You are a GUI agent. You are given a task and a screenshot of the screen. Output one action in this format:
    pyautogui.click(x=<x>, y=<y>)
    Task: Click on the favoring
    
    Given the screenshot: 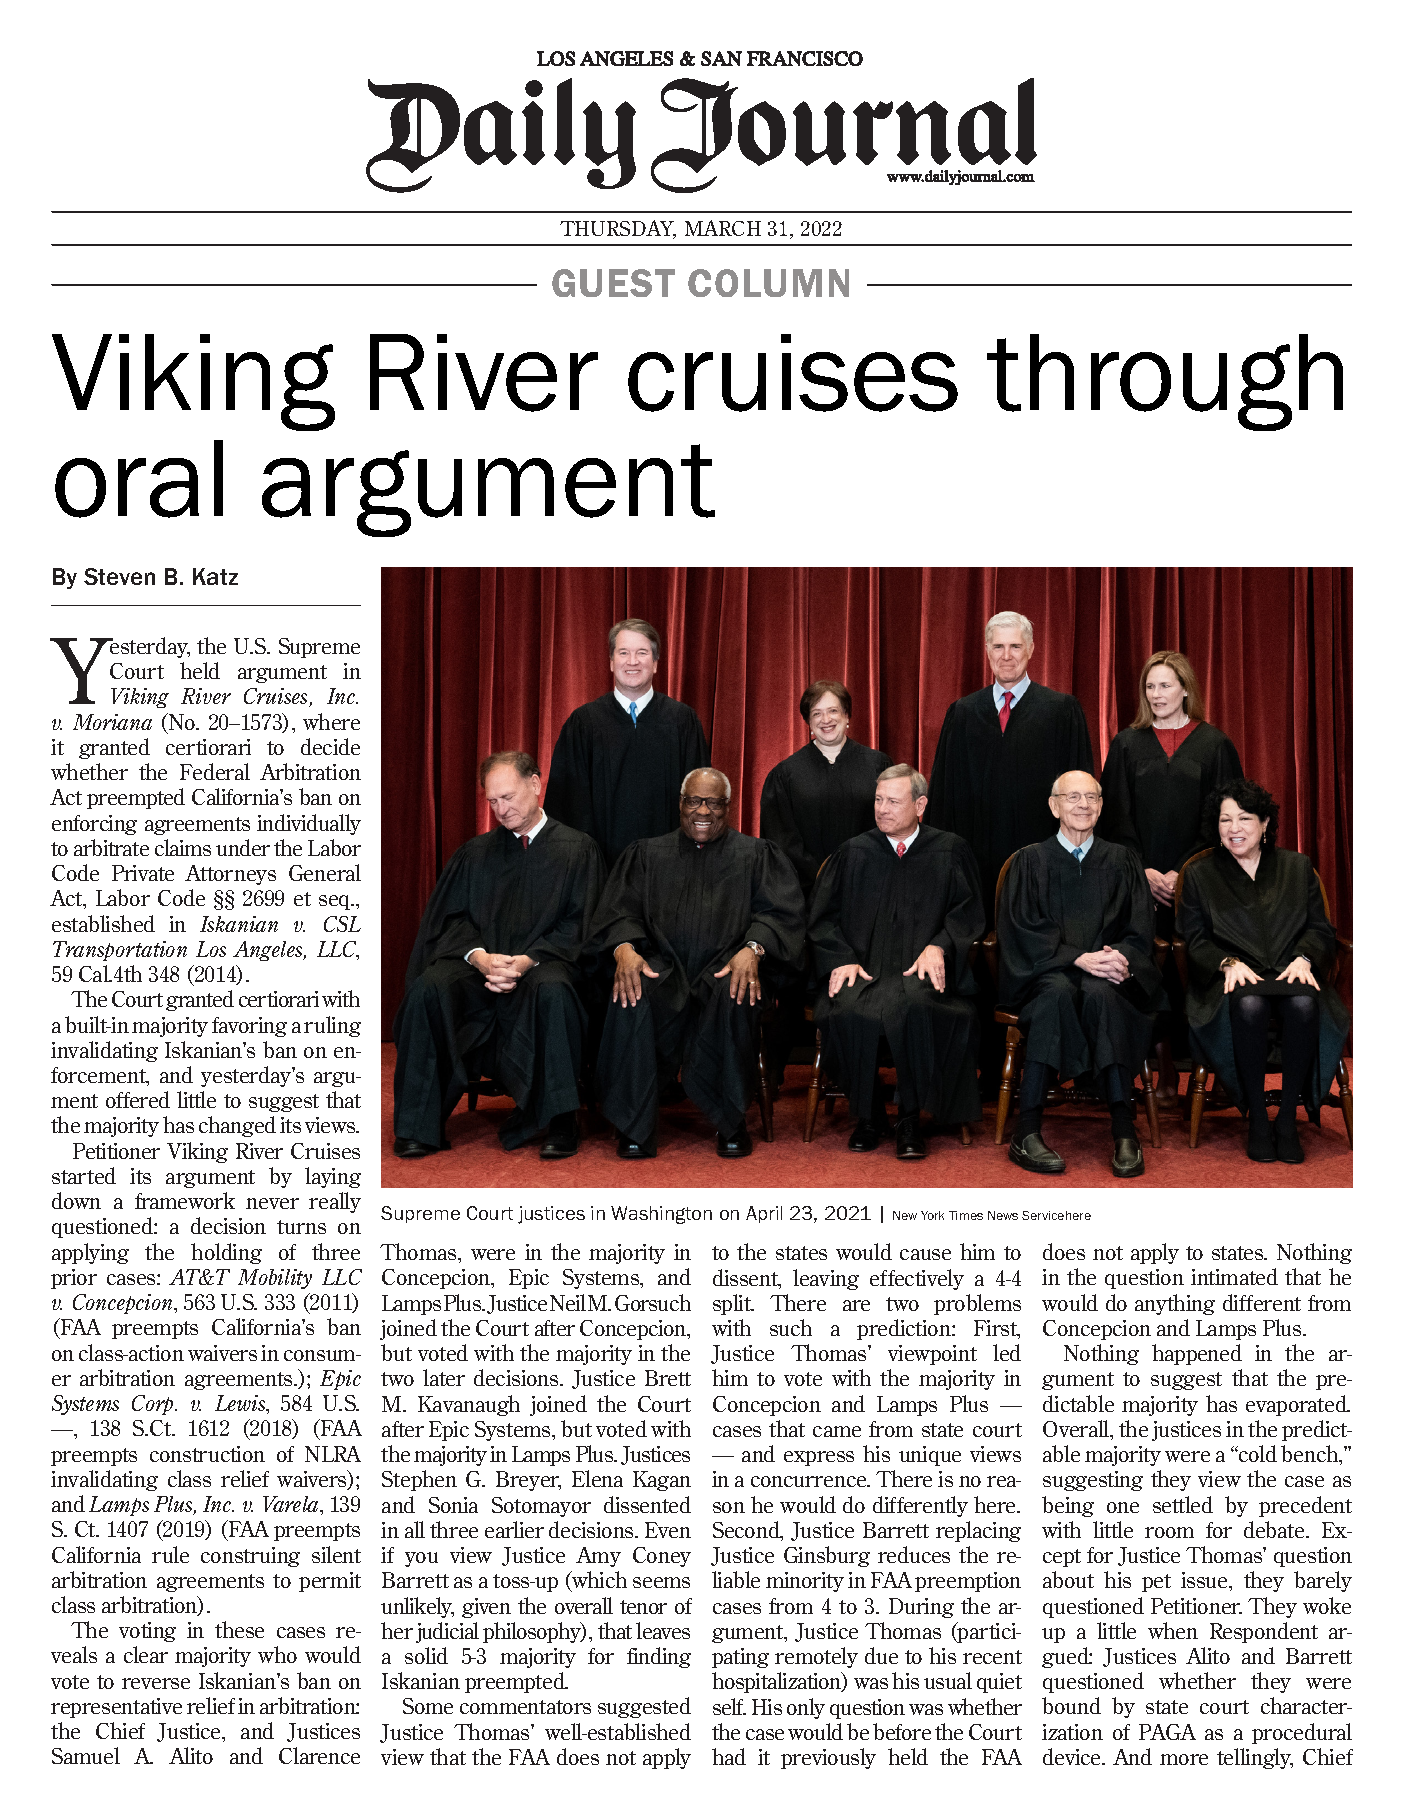 What is the action you would take?
    pyautogui.click(x=249, y=1027)
